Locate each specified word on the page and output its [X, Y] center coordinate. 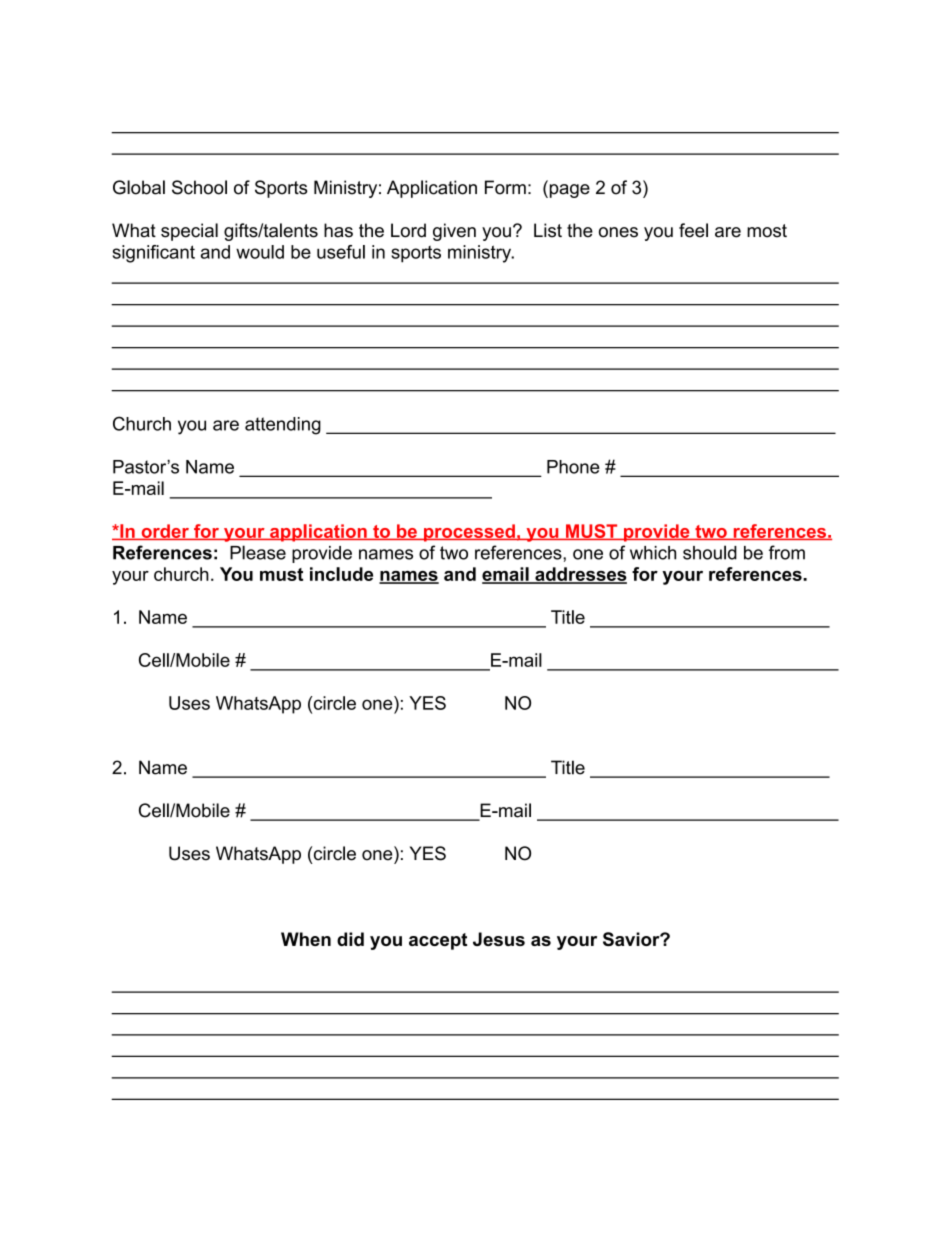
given [454, 232]
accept [438, 941]
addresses [580, 575]
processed [469, 533]
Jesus [499, 939]
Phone [573, 467]
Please [258, 552]
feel [693, 230]
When [306, 939]
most [767, 231]
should [710, 552]
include [341, 574]
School [199, 187]
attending [283, 426]
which [653, 553]
